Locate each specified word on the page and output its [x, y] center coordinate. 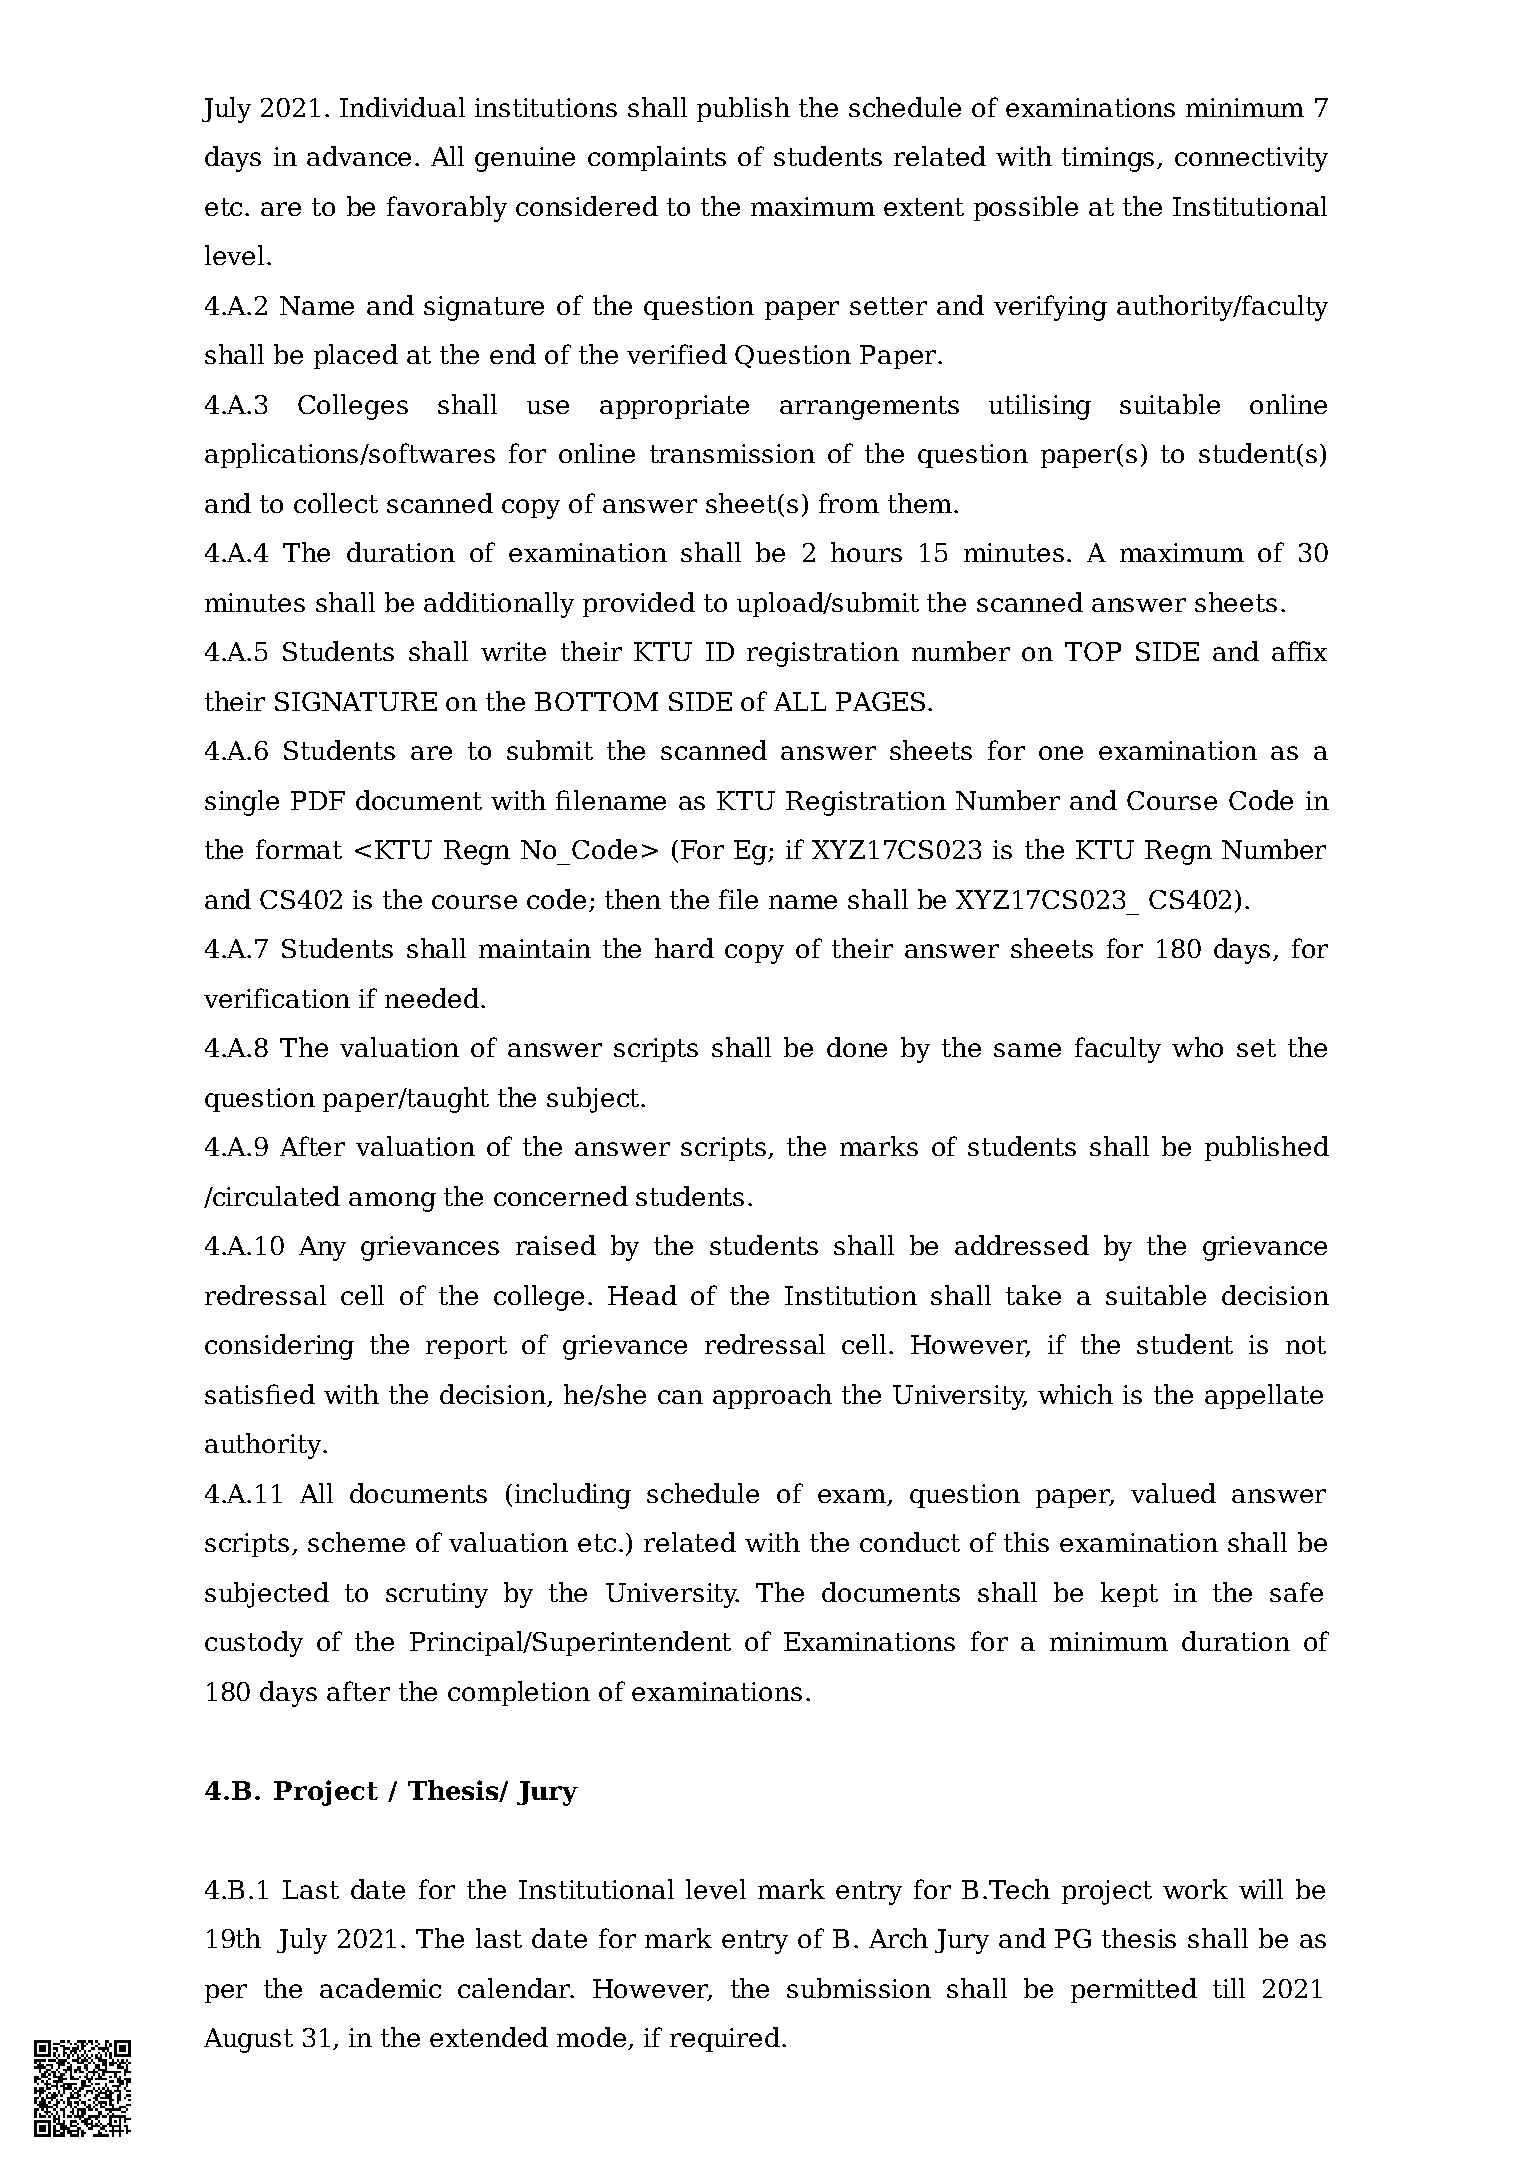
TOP [1093, 651]
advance [359, 156]
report [466, 1347]
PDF [318, 800]
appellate [1264, 1396]
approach [772, 1396]
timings [1108, 159]
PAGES [880, 701]
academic [380, 1988]
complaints [657, 158]
